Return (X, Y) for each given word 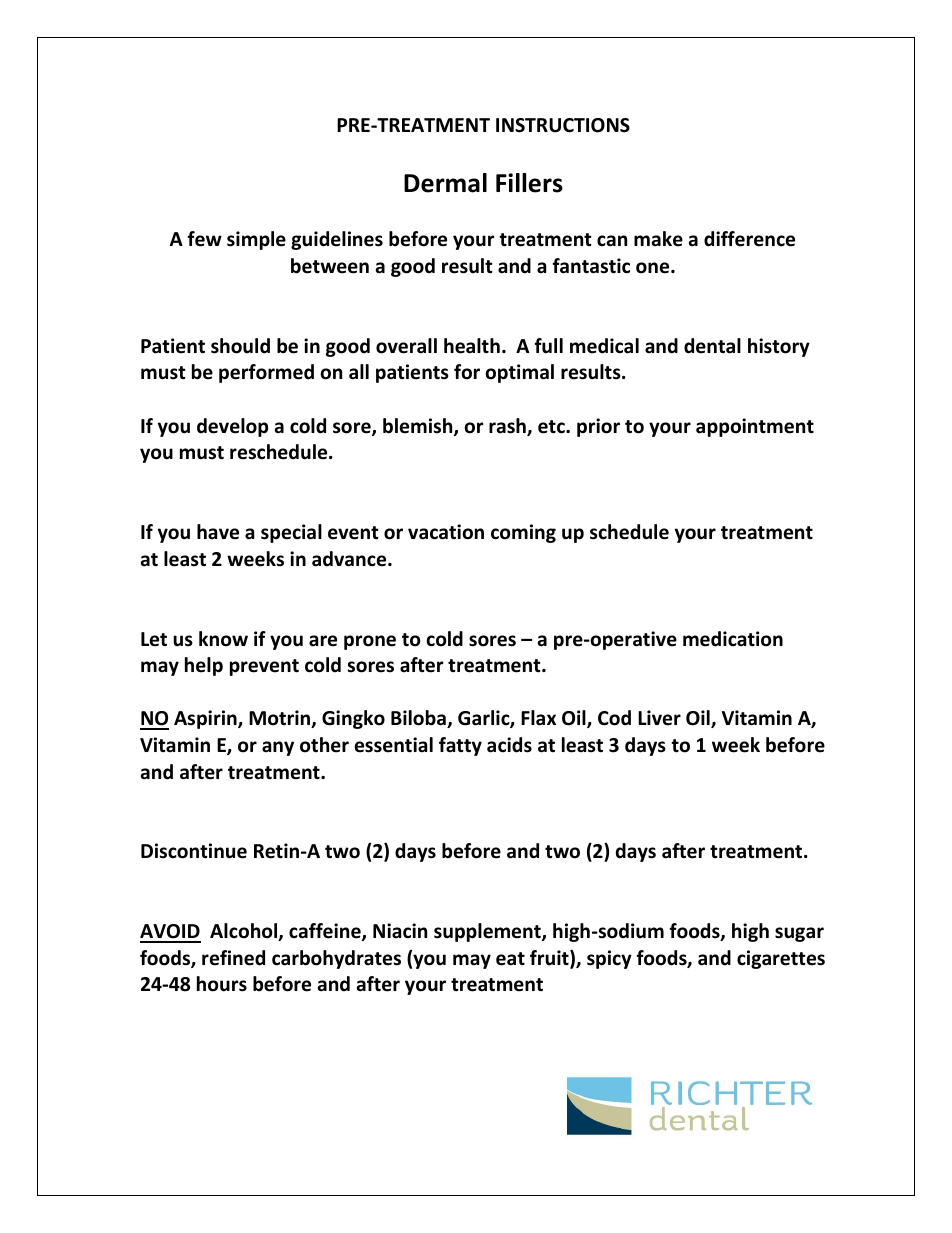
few (204, 239)
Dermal (445, 183)
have (218, 532)
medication (733, 639)
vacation (446, 532)
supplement (488, 932)
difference (749, 239)
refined (233, 958)
